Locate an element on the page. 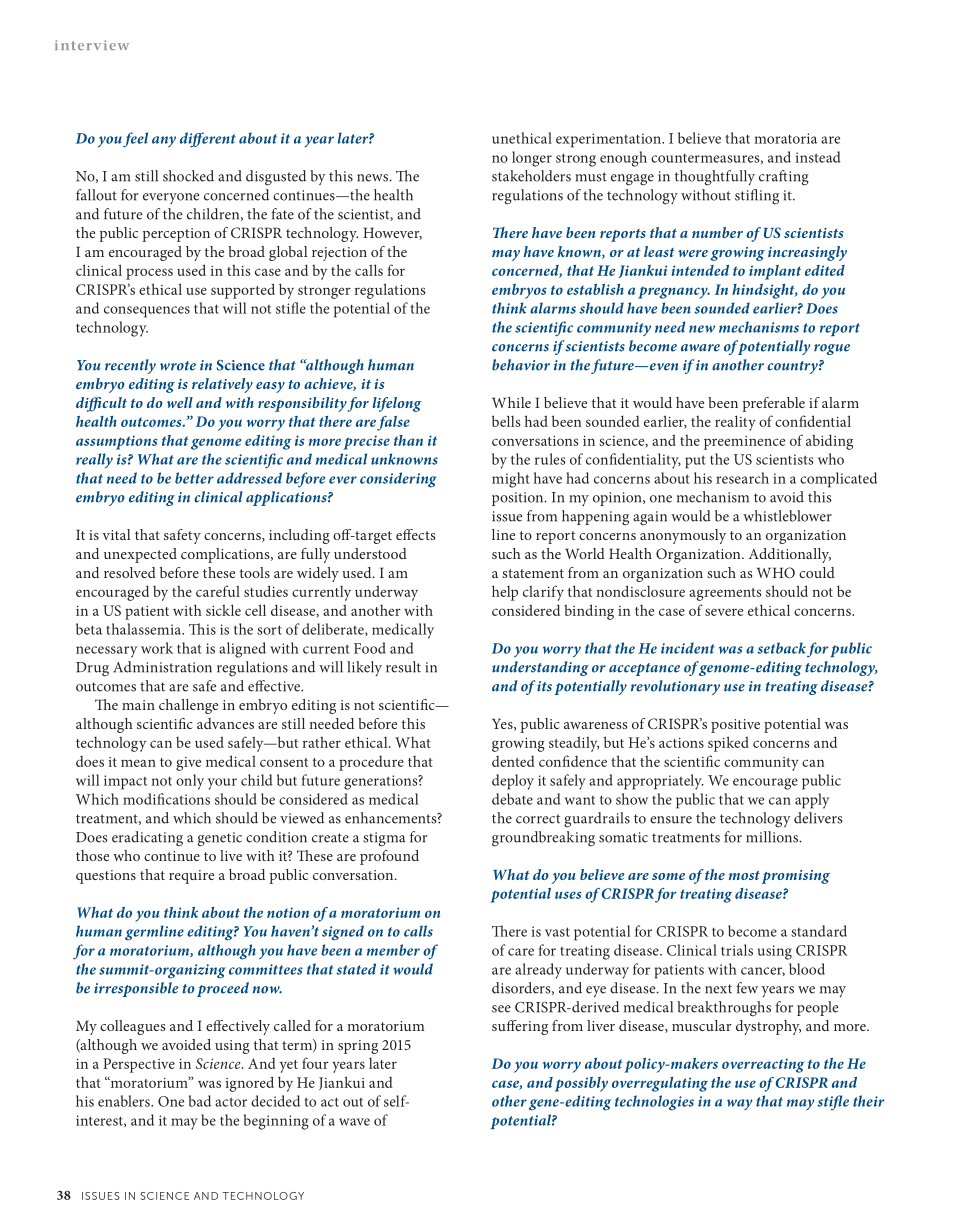  bad is located at coordinates (200, 1101).
